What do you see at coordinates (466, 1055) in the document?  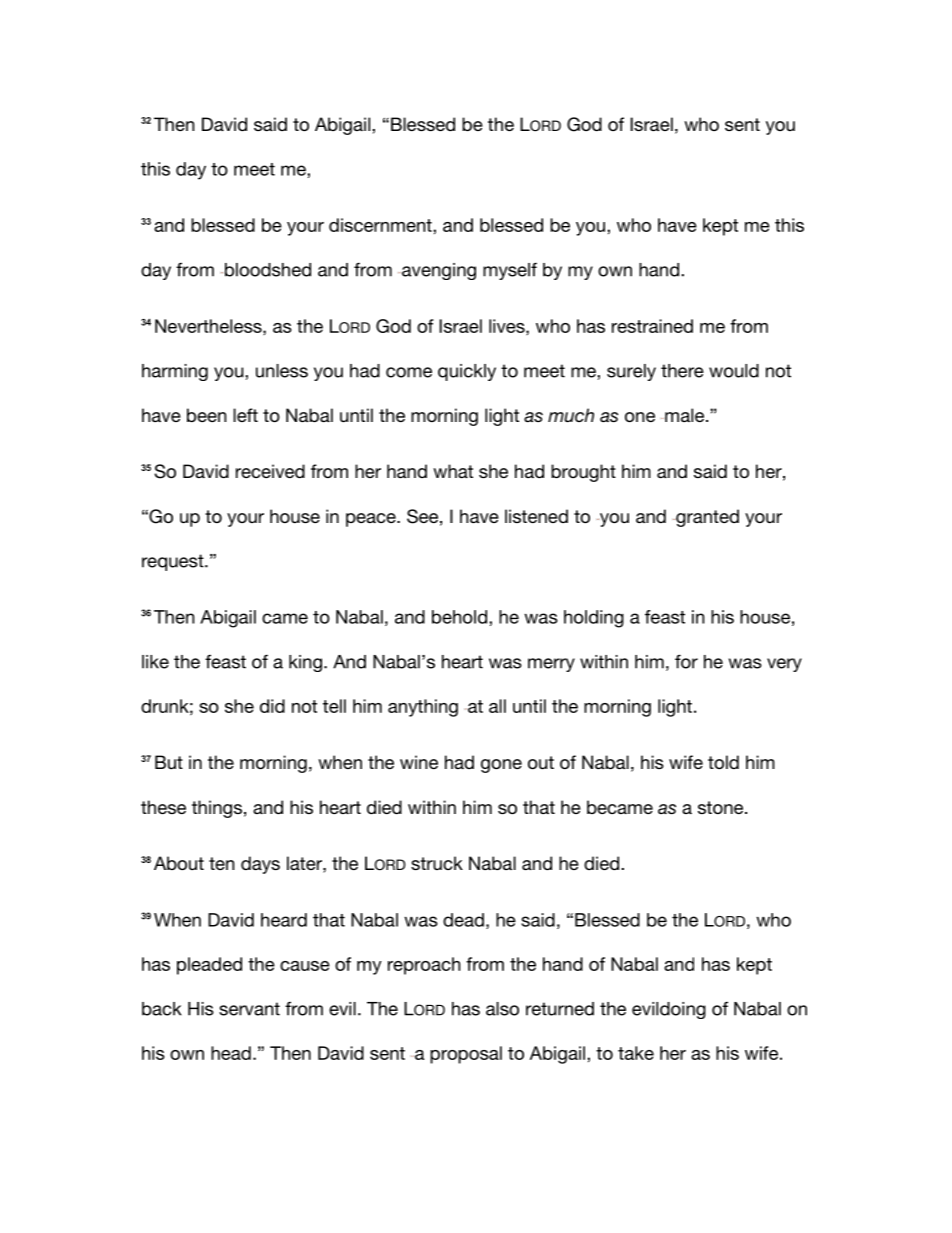 I see `proposal` at bounding box center [466, 1055].
